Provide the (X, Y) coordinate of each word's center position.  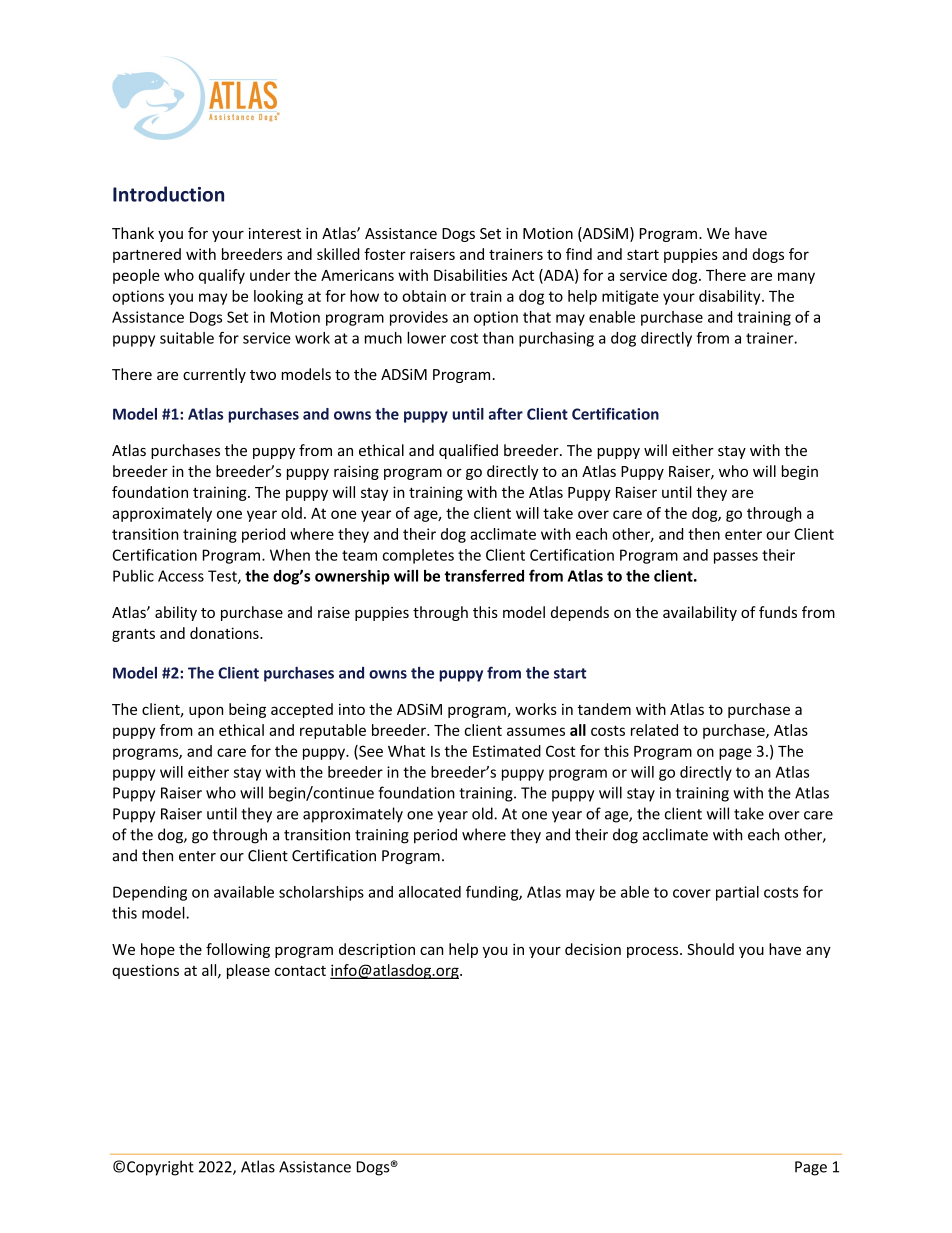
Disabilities (470, 275)
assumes (536, 731)
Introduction (168, 194)
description (377, 950)
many (796, 278)
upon (206, 712)
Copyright (160, 1168)
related (654, 730)
